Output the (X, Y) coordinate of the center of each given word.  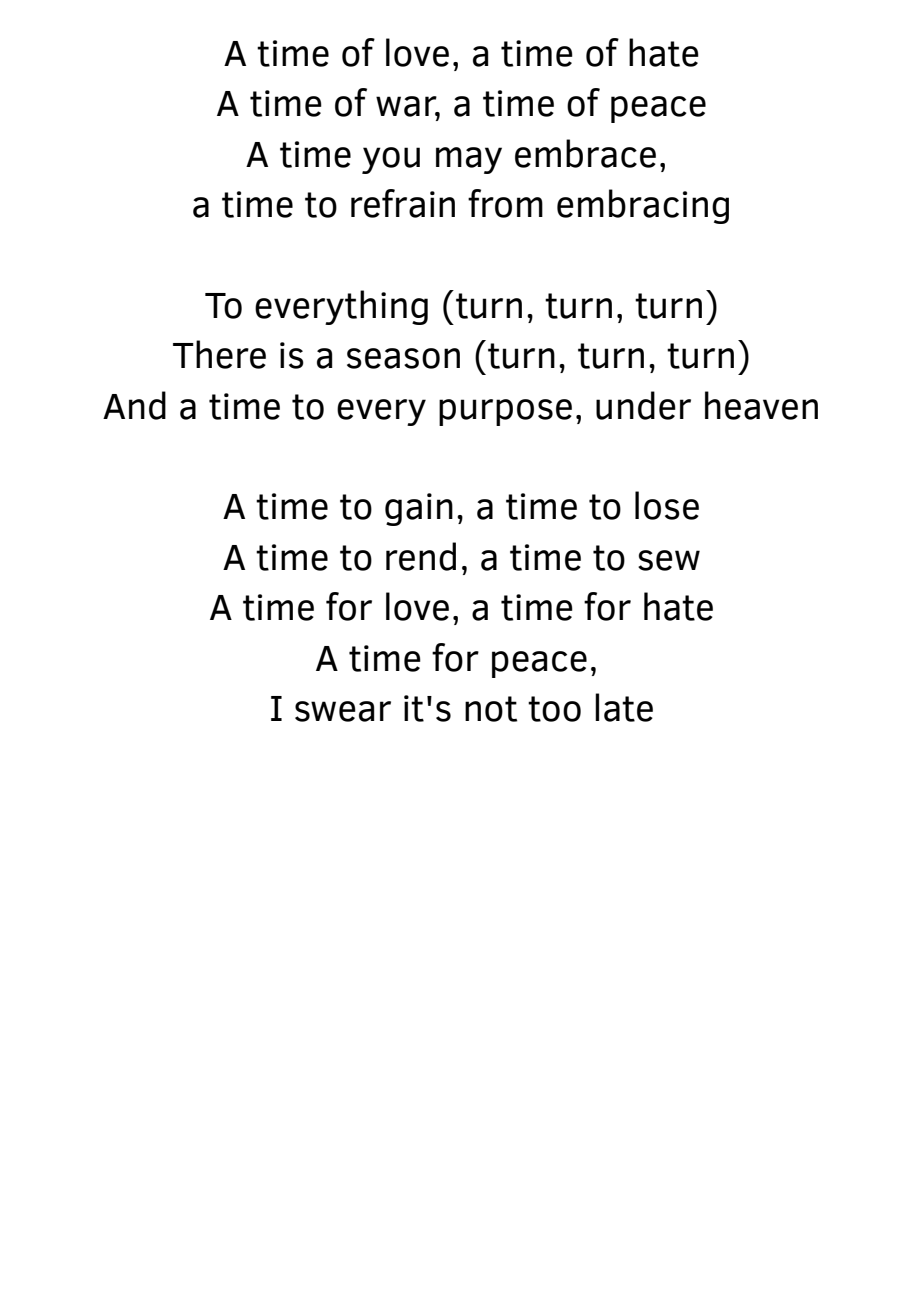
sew (669, 560)
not (491, 709)
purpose (505, 412)
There (219, 354)
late (624, 707)
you (391, 160)
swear (343, 711)
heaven (761, 405)
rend (421, 556)
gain (419, 509)
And (134, 405)
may (469, 160)
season (403, 358)
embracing (643, 206)
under (643, 405)
